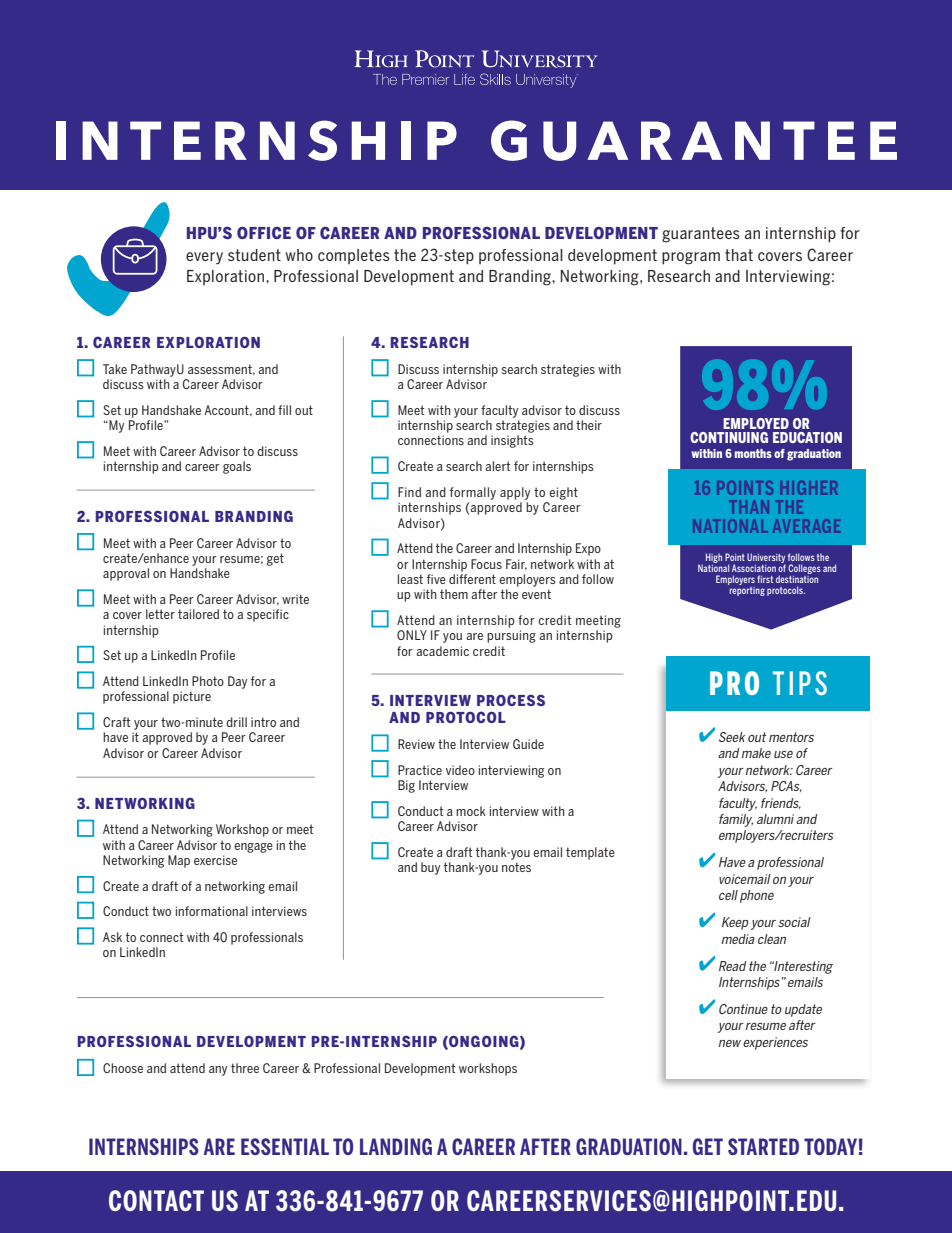 Image resolution: width=952 pixels, height=1233 pixels. Describe the element at coordinates (354, 256) in the screenshot. I see `completes` at that location.
